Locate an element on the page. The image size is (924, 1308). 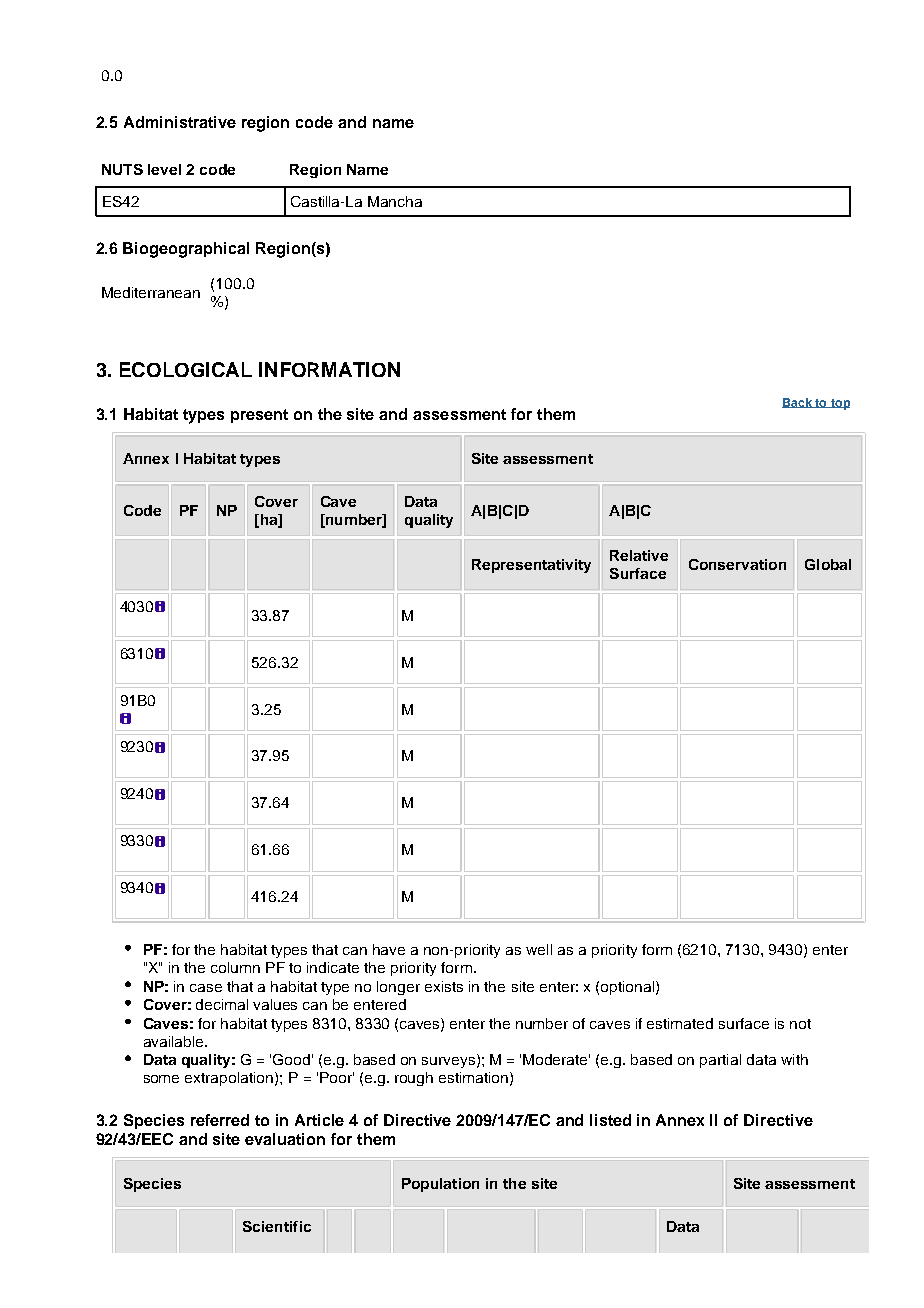
Administrative is located at coordinates (180, 122).
